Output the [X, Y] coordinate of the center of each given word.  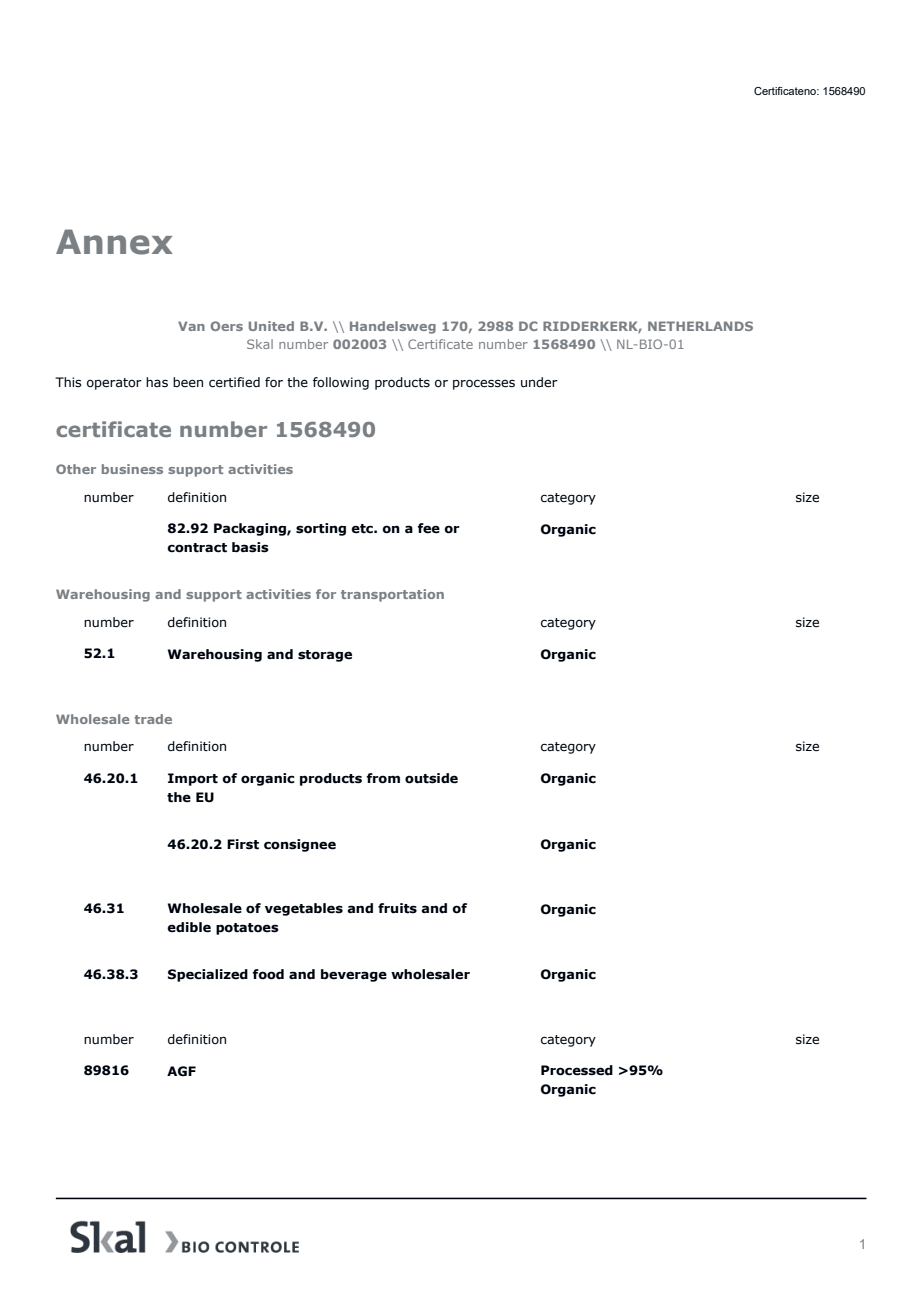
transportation [392, 595]
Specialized [208, 975]
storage [325, 656]
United [271, 326]
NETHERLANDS [700, 326]
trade [153, 719]
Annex [114, 242]
